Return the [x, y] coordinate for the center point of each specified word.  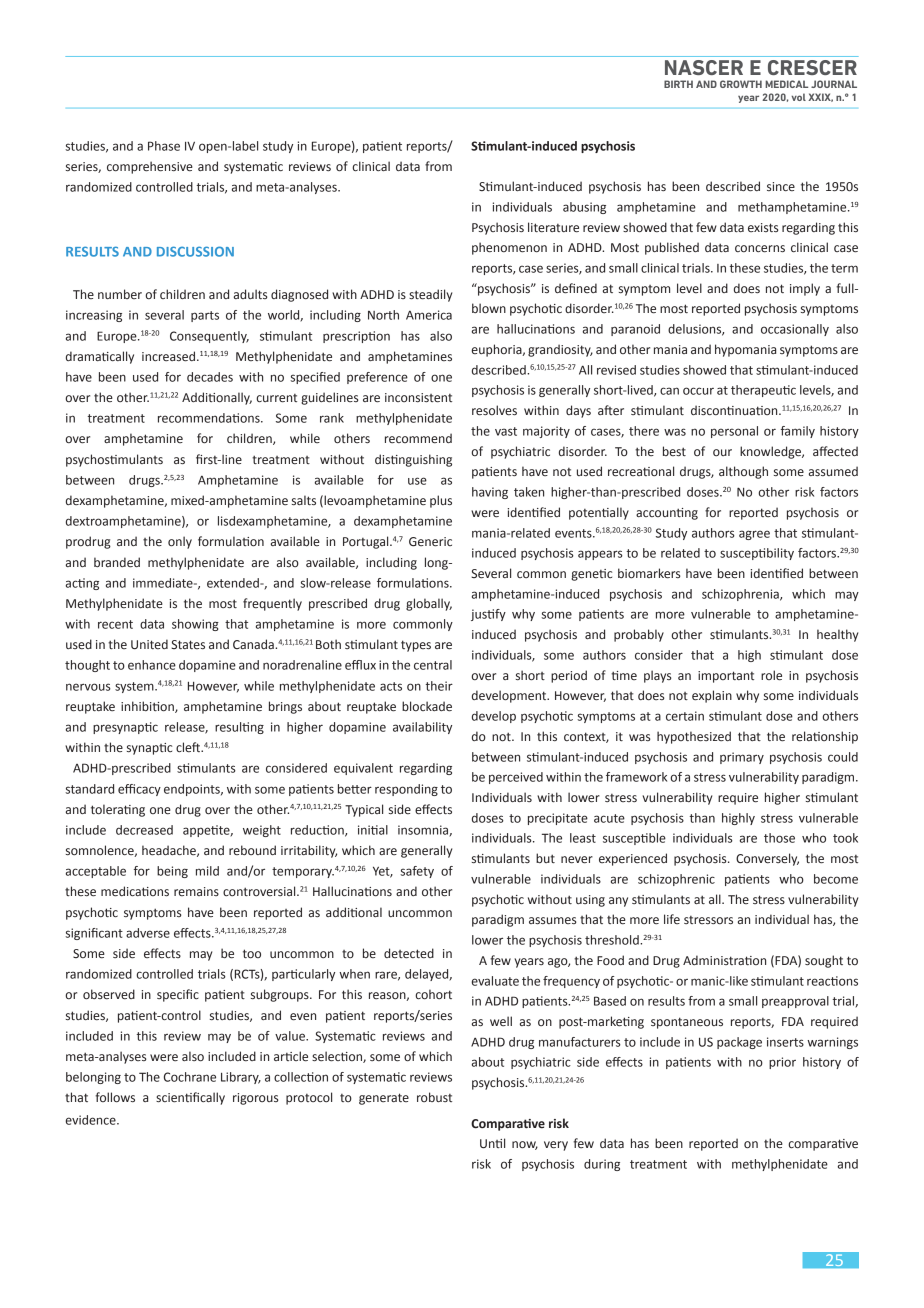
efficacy [139, 790]
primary [742, 758]
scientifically [190, 1098]
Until [492, 1143]
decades [210, 377]
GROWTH [741, 84]
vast [506, 431]
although [743, 472]
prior [782, 1063]
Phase [164, 146]
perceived [516, 778]
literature [553, 227]
